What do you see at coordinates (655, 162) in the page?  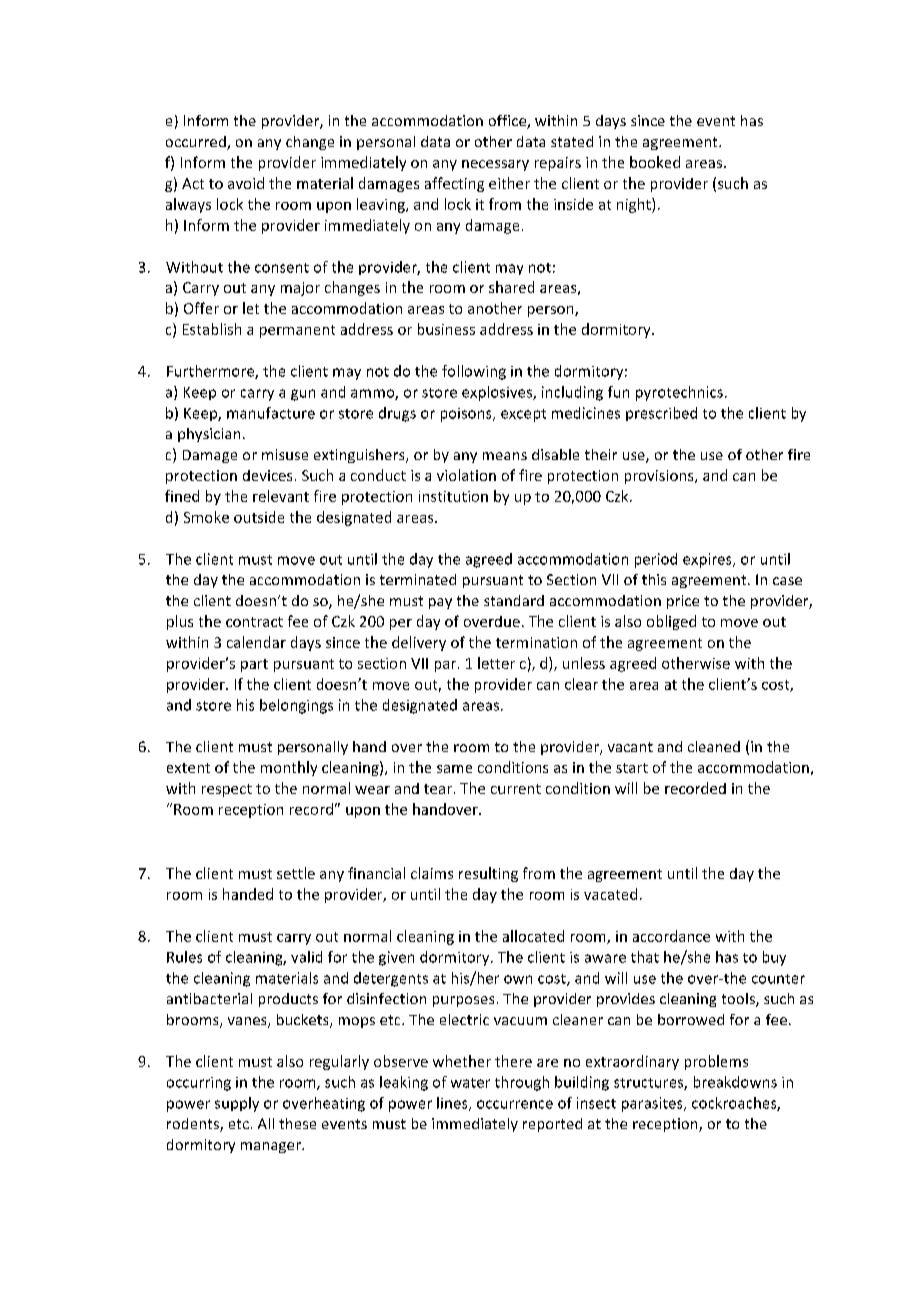 I see `booked` at bounding box center [655, 162].
